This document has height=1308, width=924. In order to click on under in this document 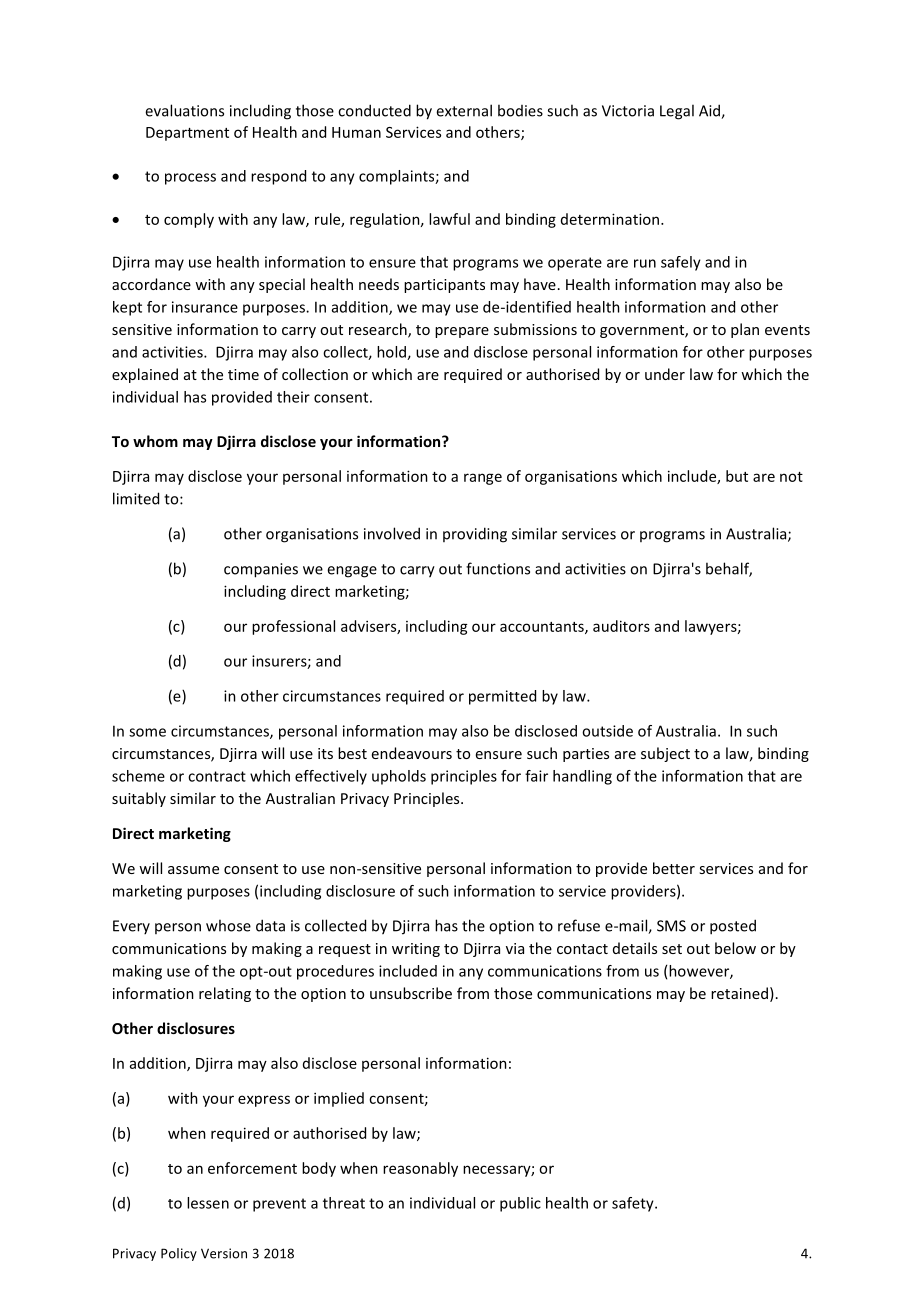, I will do `click(665, 374)`.
